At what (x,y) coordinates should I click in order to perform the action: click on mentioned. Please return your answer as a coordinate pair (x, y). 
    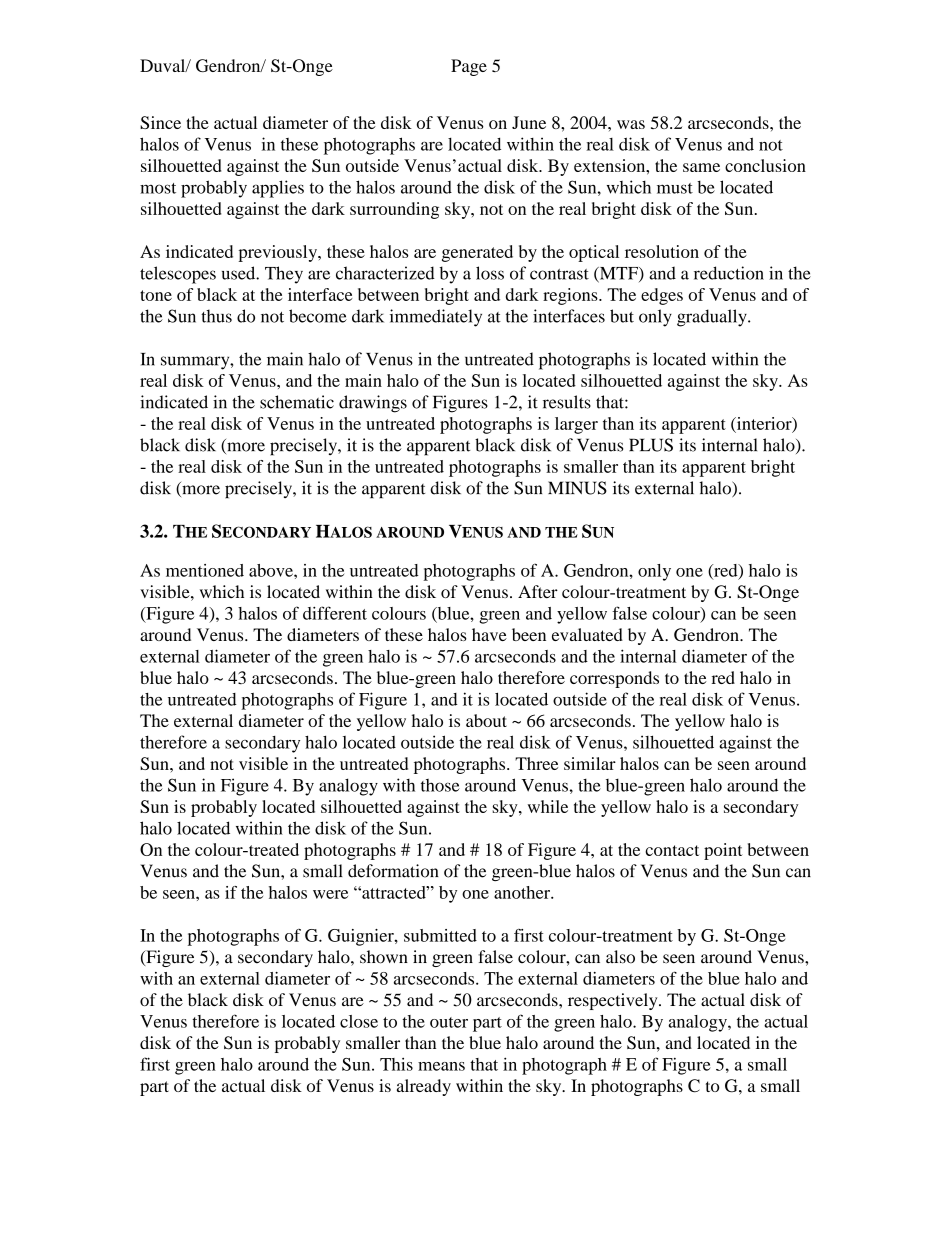
    Looking at the image, I should click on (205, 570).
